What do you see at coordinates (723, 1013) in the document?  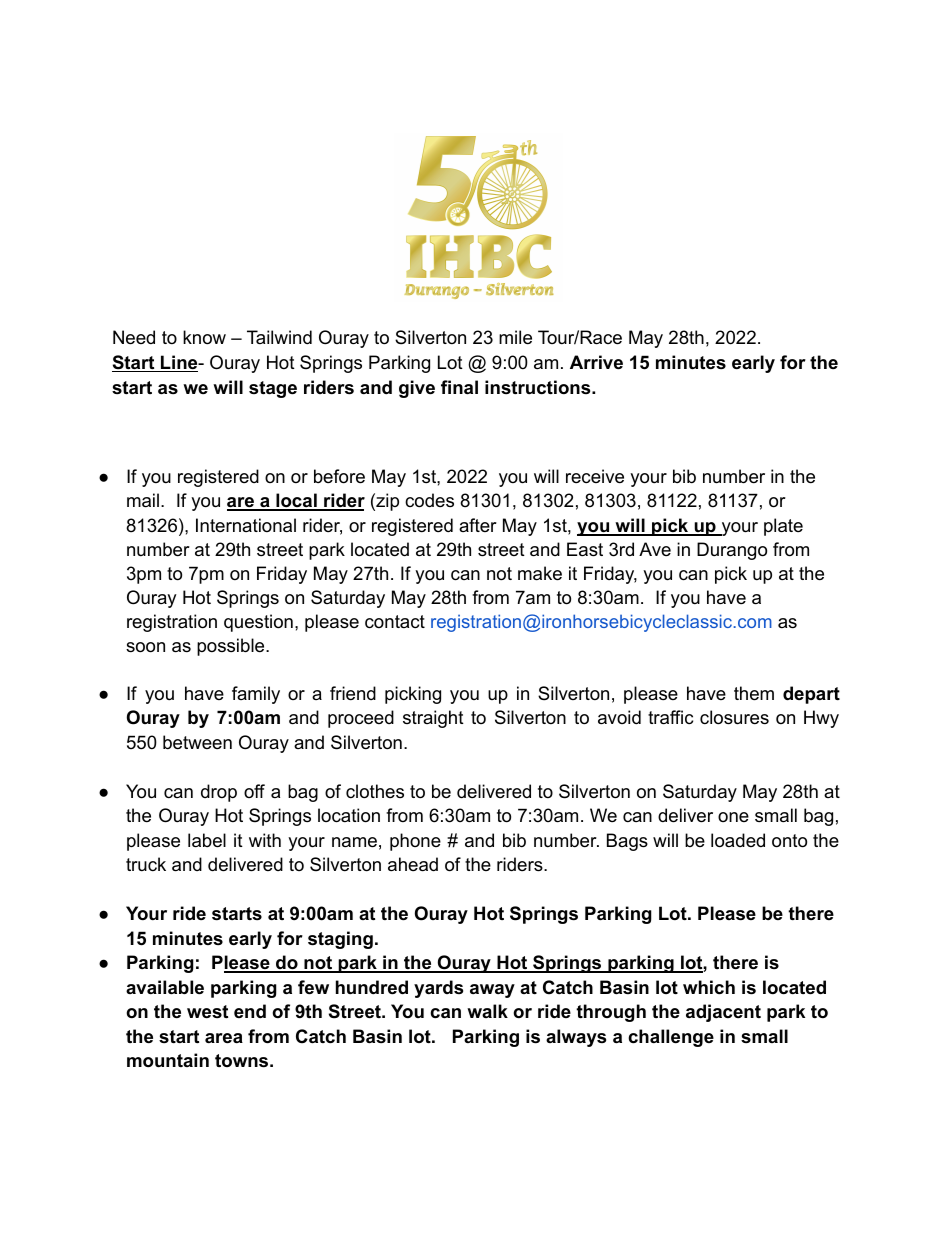 I see `adjacent` at bounding box center [723, 1013].
